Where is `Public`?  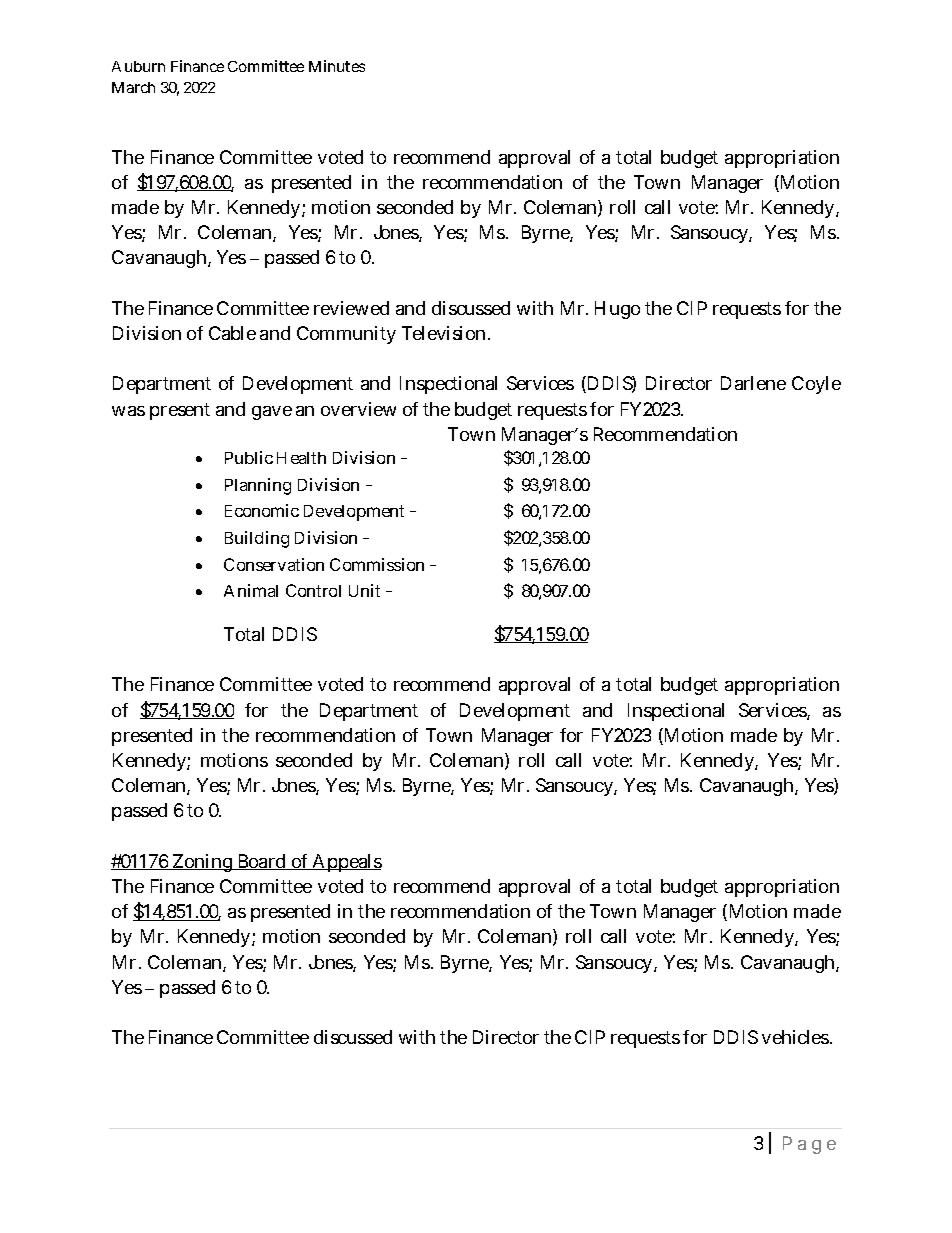
Public is located at coordinates (249, 457).
